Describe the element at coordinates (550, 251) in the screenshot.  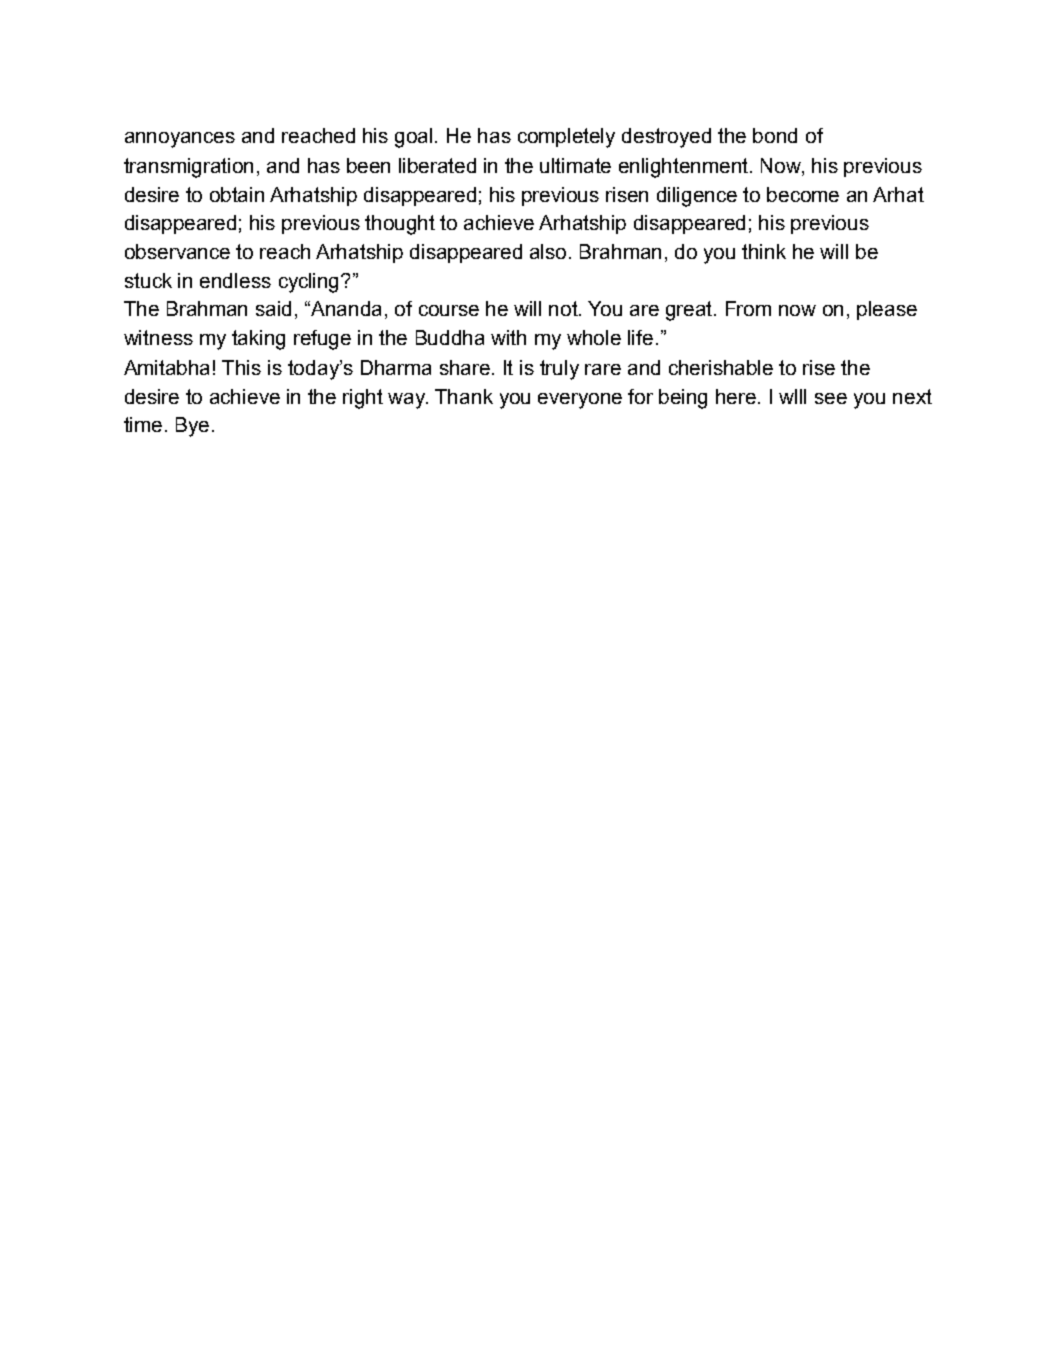
I see `also` at that location.
